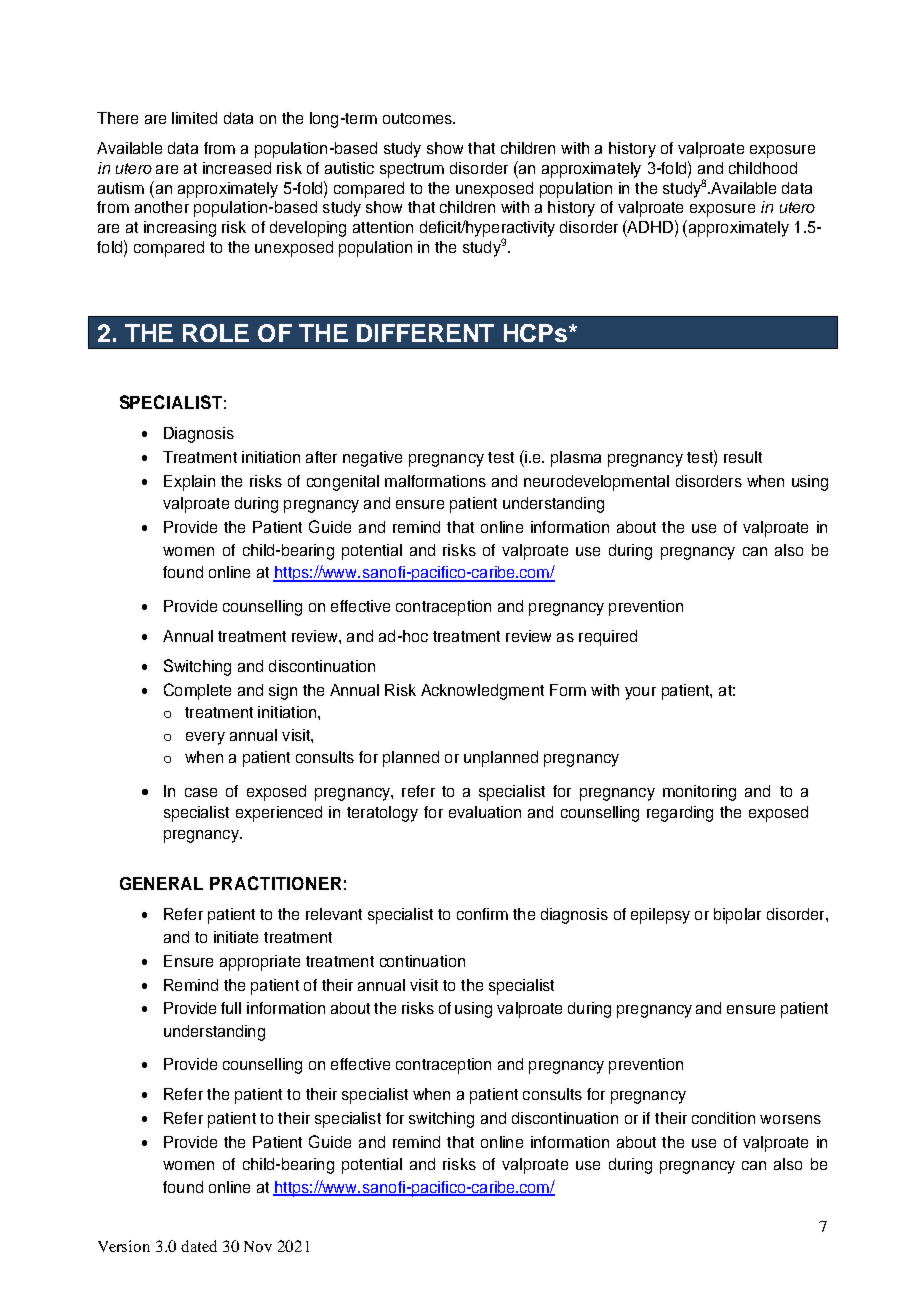 Image resolution: width=924 pixels, height=1308 pixels. What do you see at coordinates (418, 118) in the screenshot?
I see `outcomes` at bounding box center [418, 118].
